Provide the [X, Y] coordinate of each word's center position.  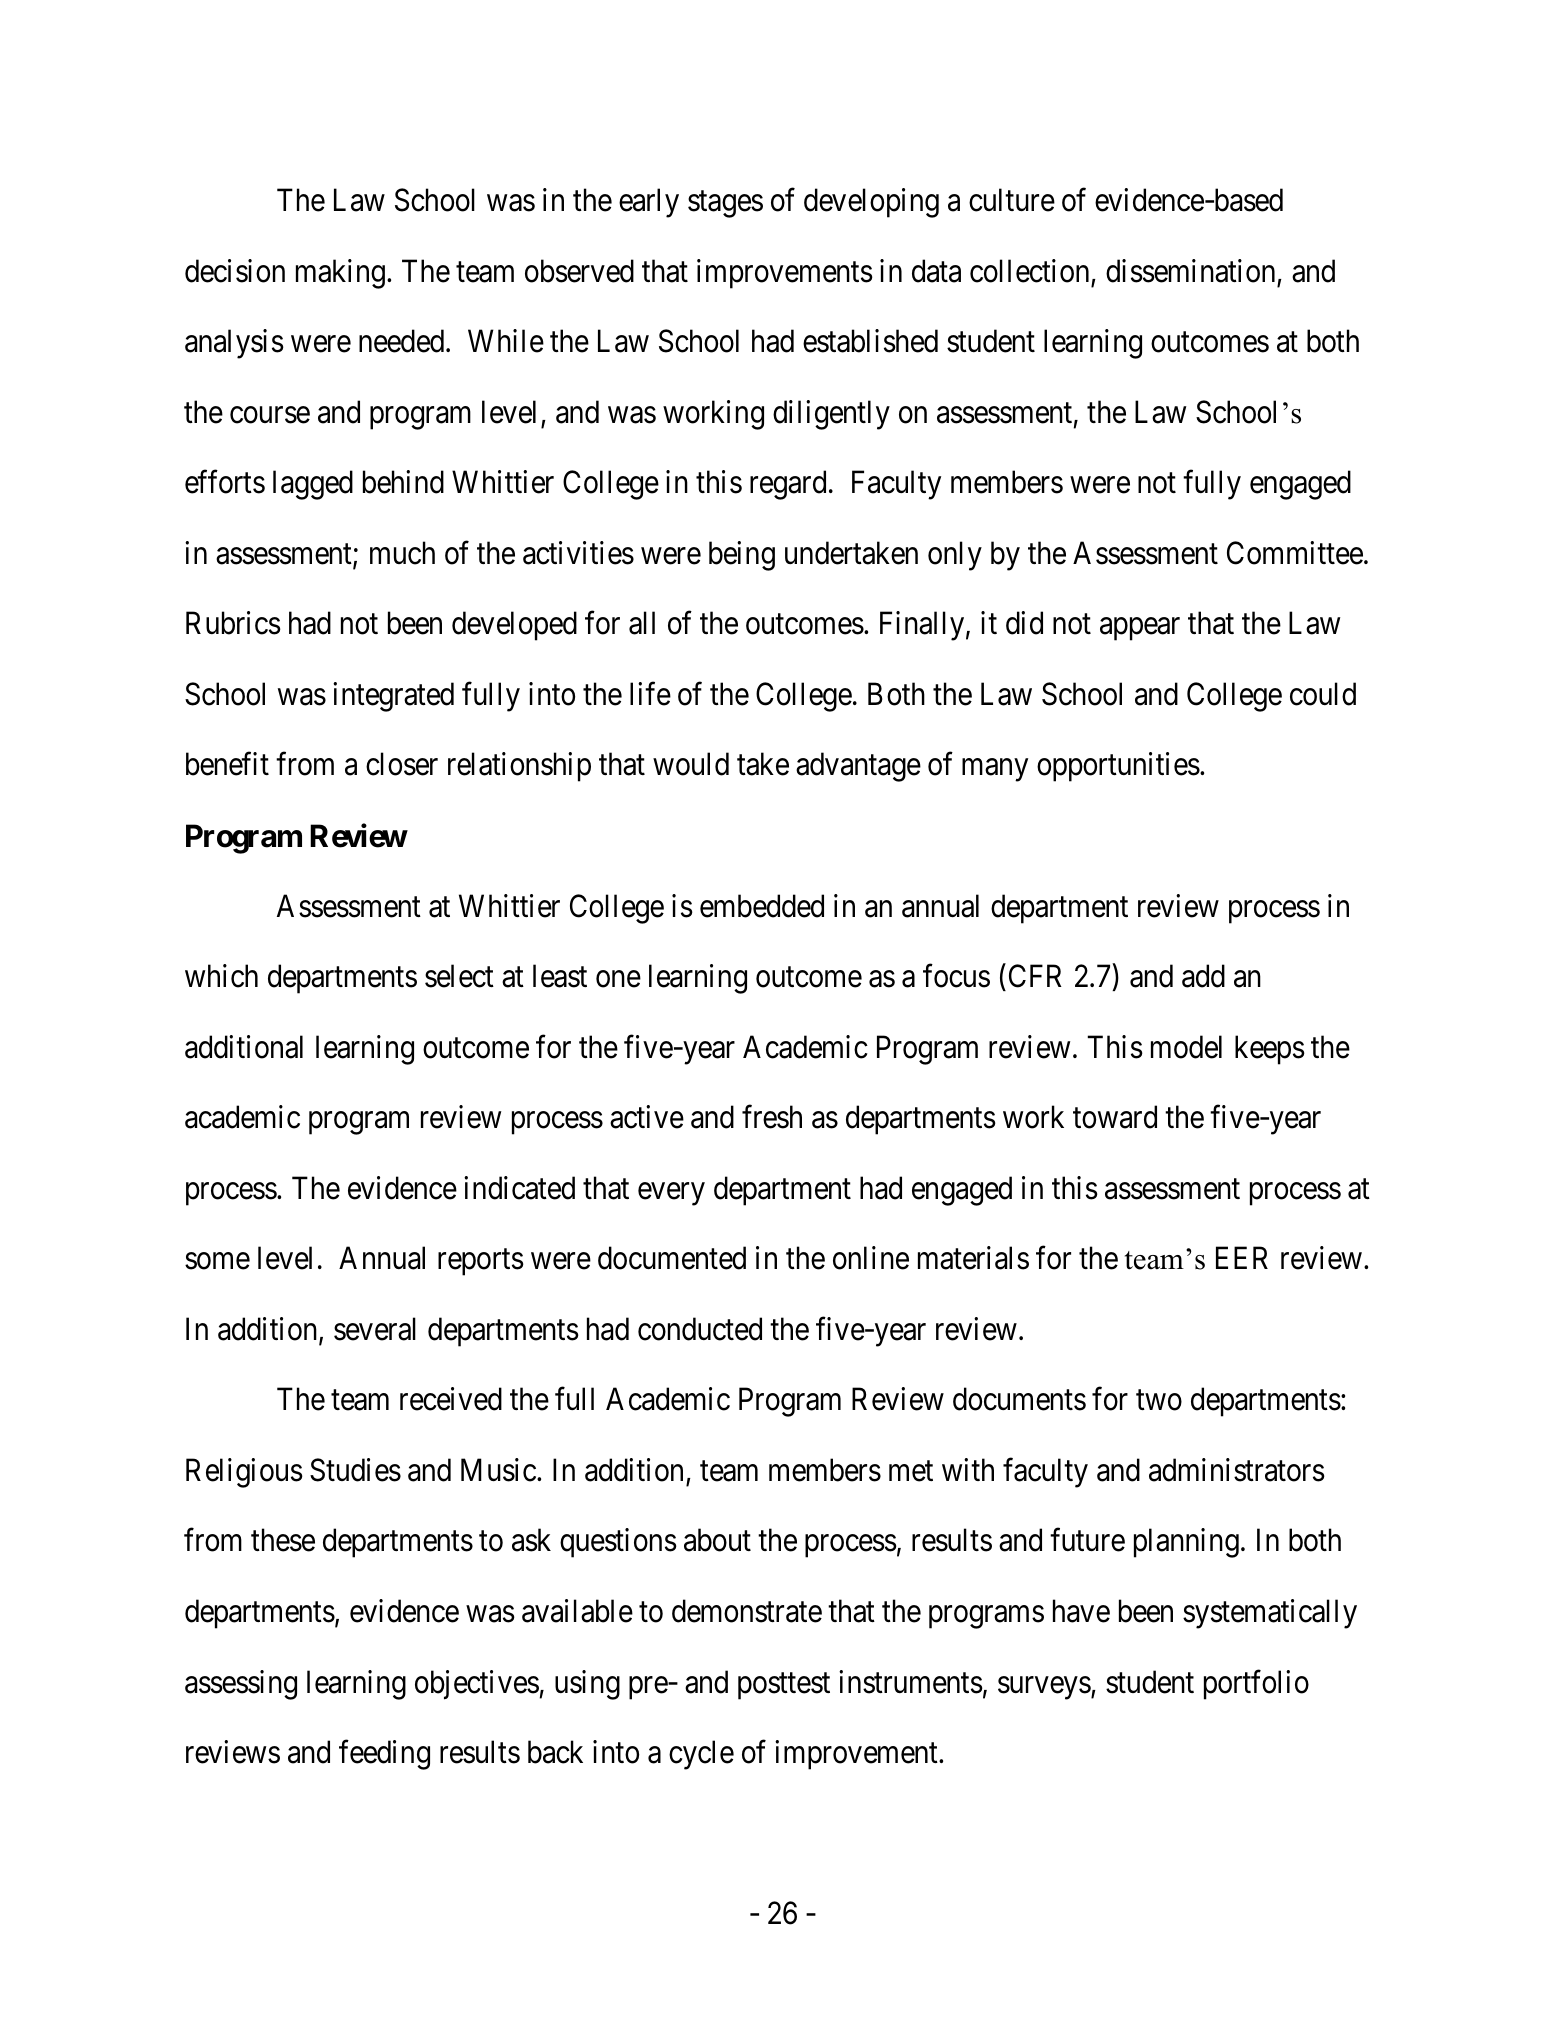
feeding [384, 1755]
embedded [762, 906]
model [1186, 1047]
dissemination [1190, 271]
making [340, 274]
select [459, 976]
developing [871, 203]
